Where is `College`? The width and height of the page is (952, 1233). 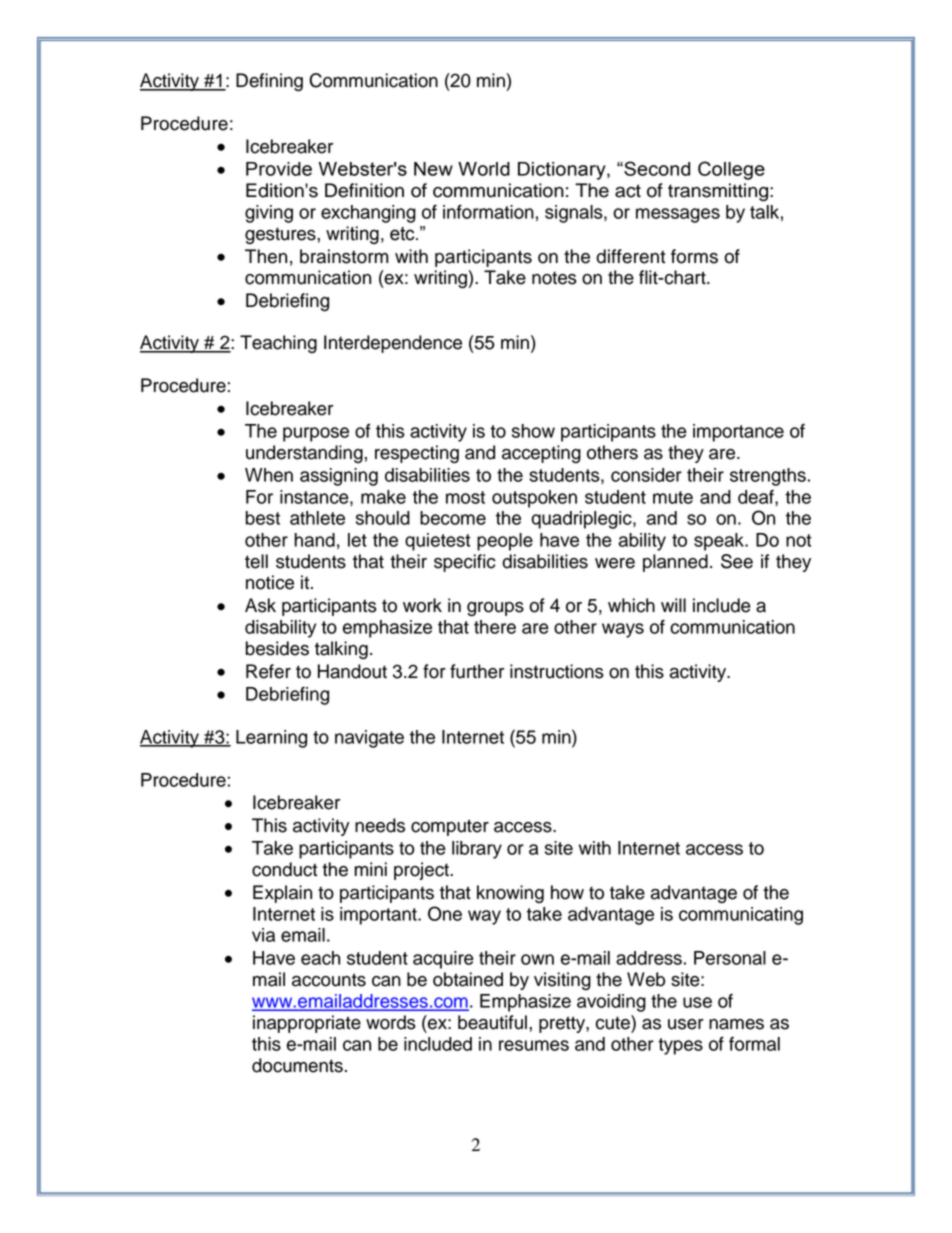 College is located at coordinates (731, 170).
